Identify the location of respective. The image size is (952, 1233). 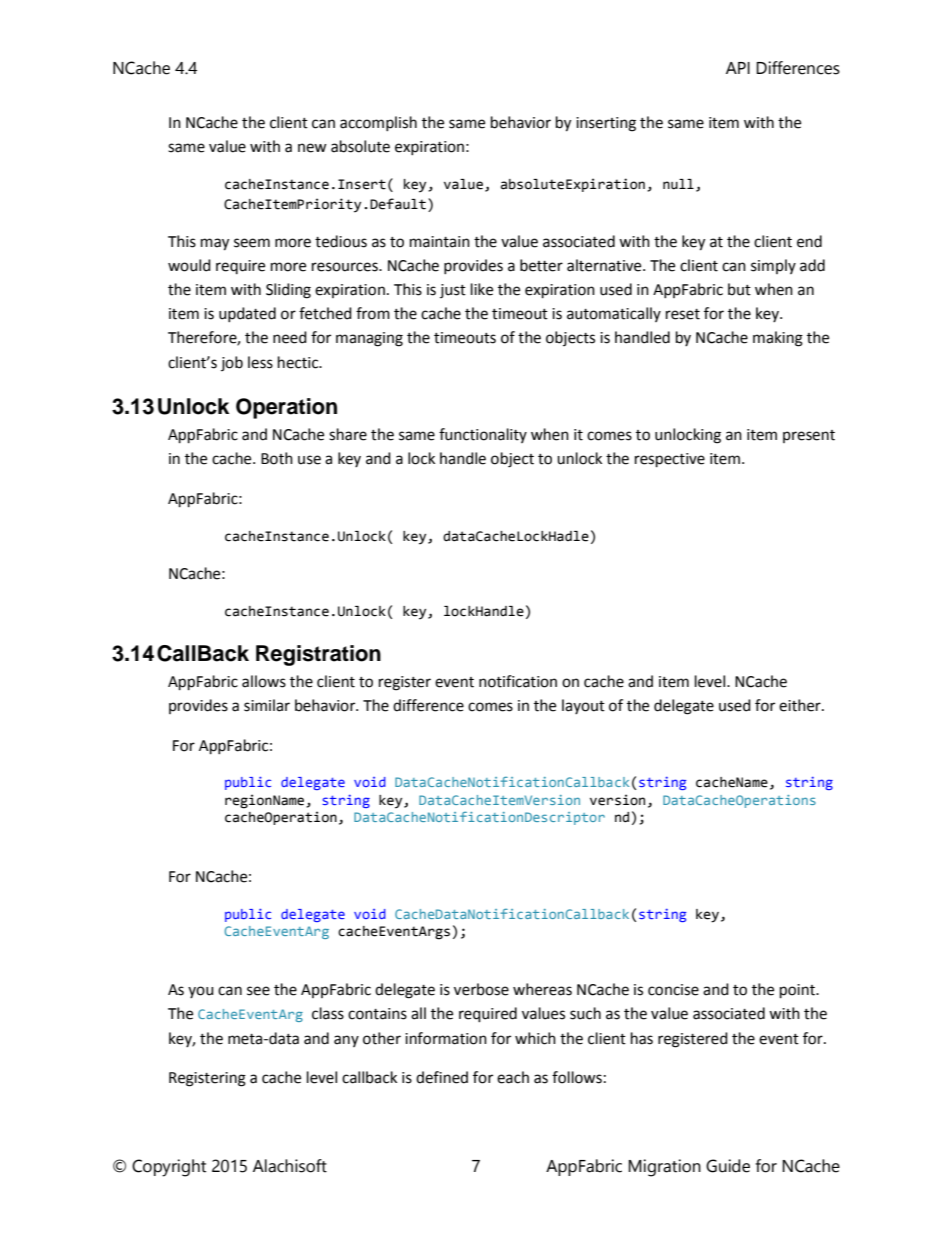
(670, 460).
